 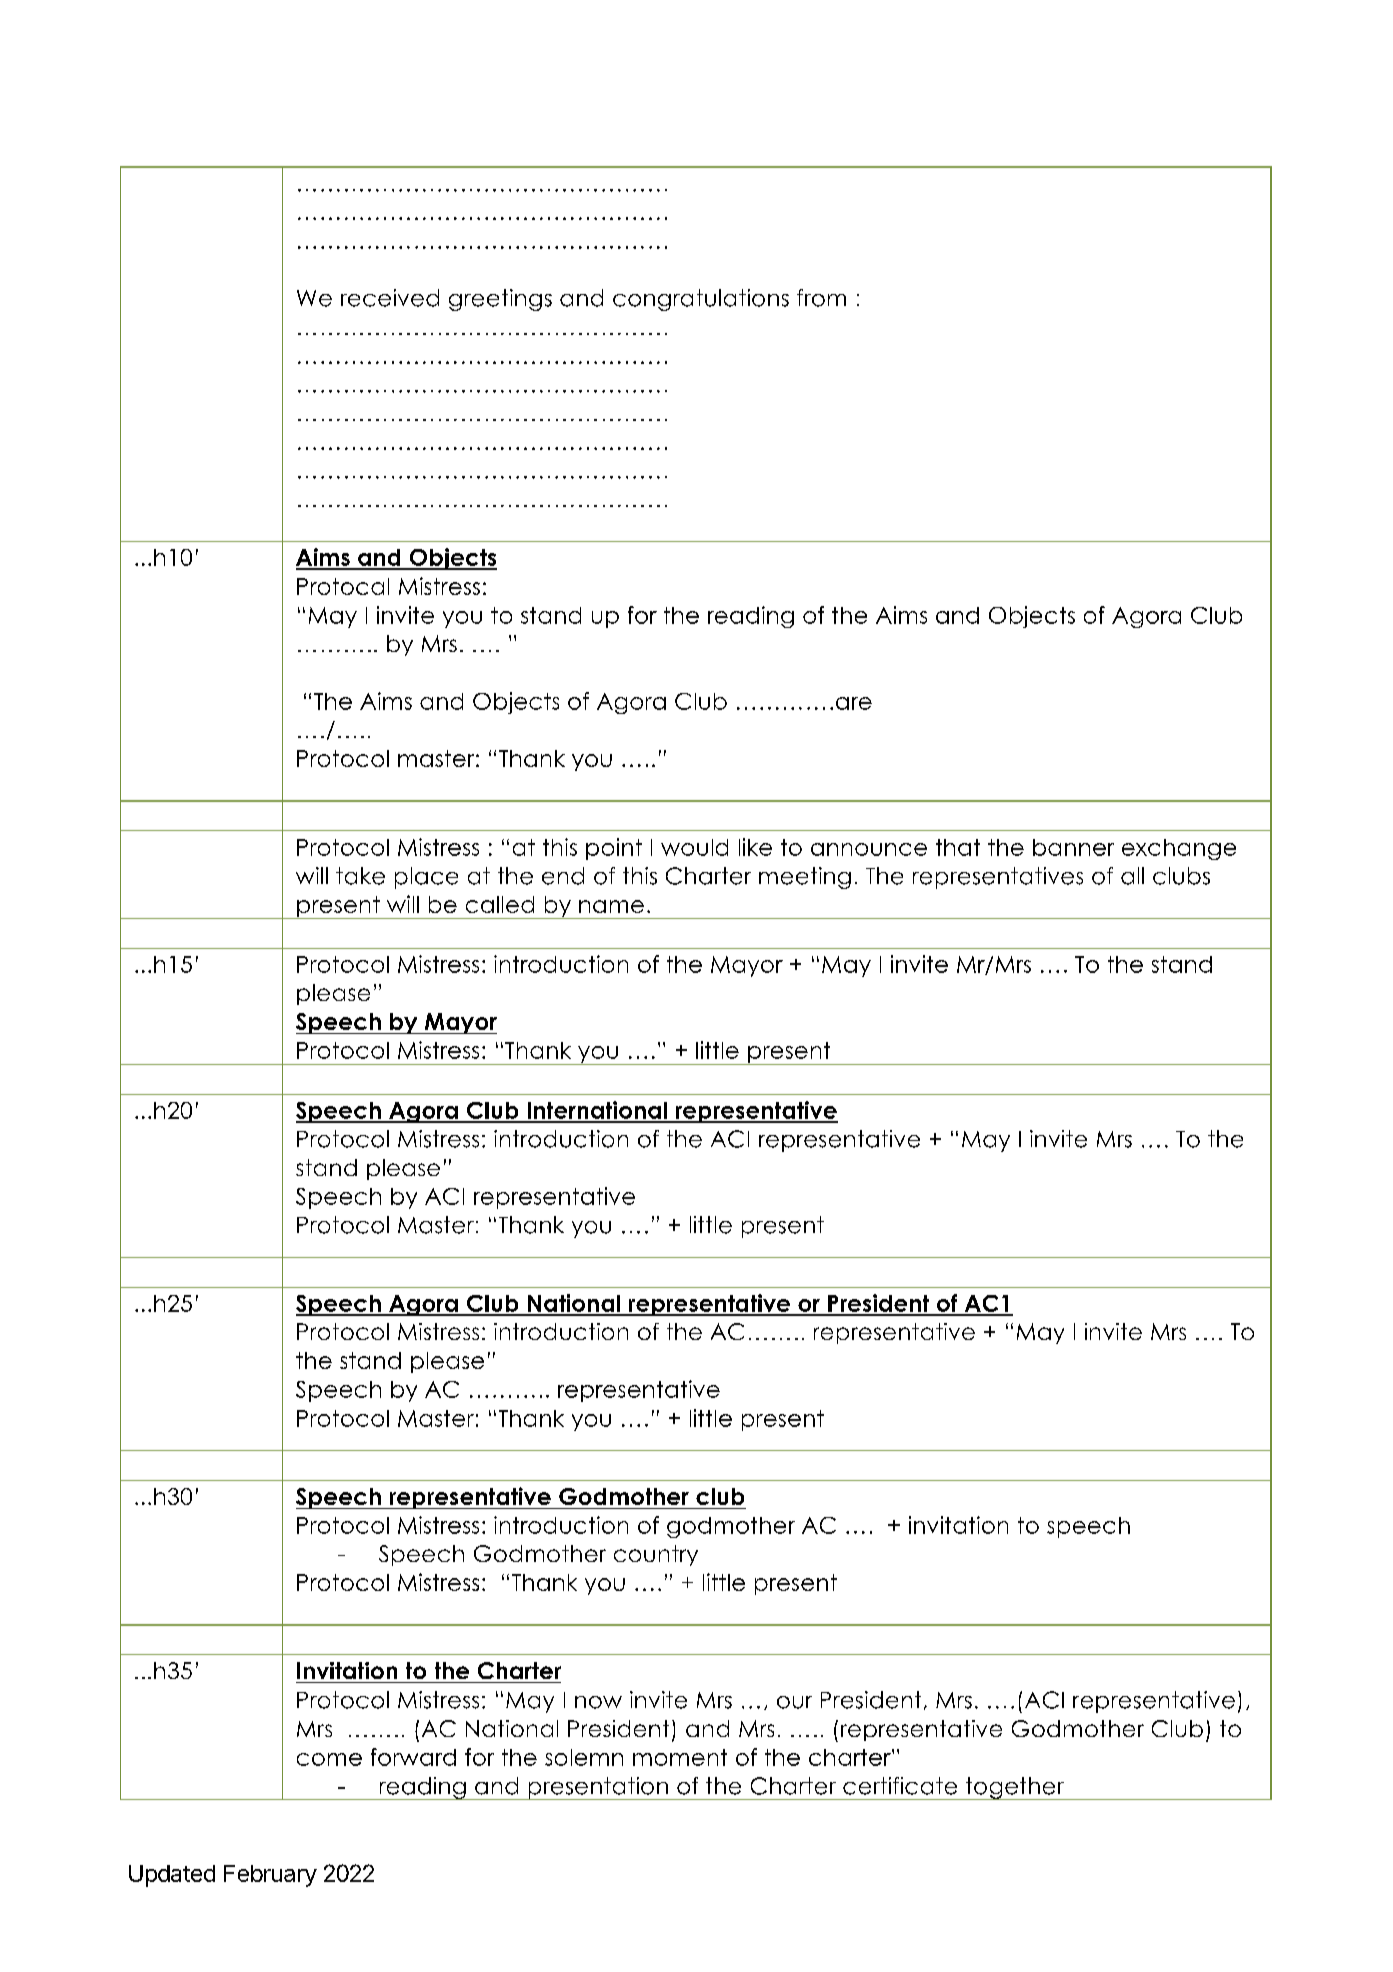 What do you see at coordinates (598, 1702) in the screenshot?
I see `now` at bounding box center [598, 1702].
